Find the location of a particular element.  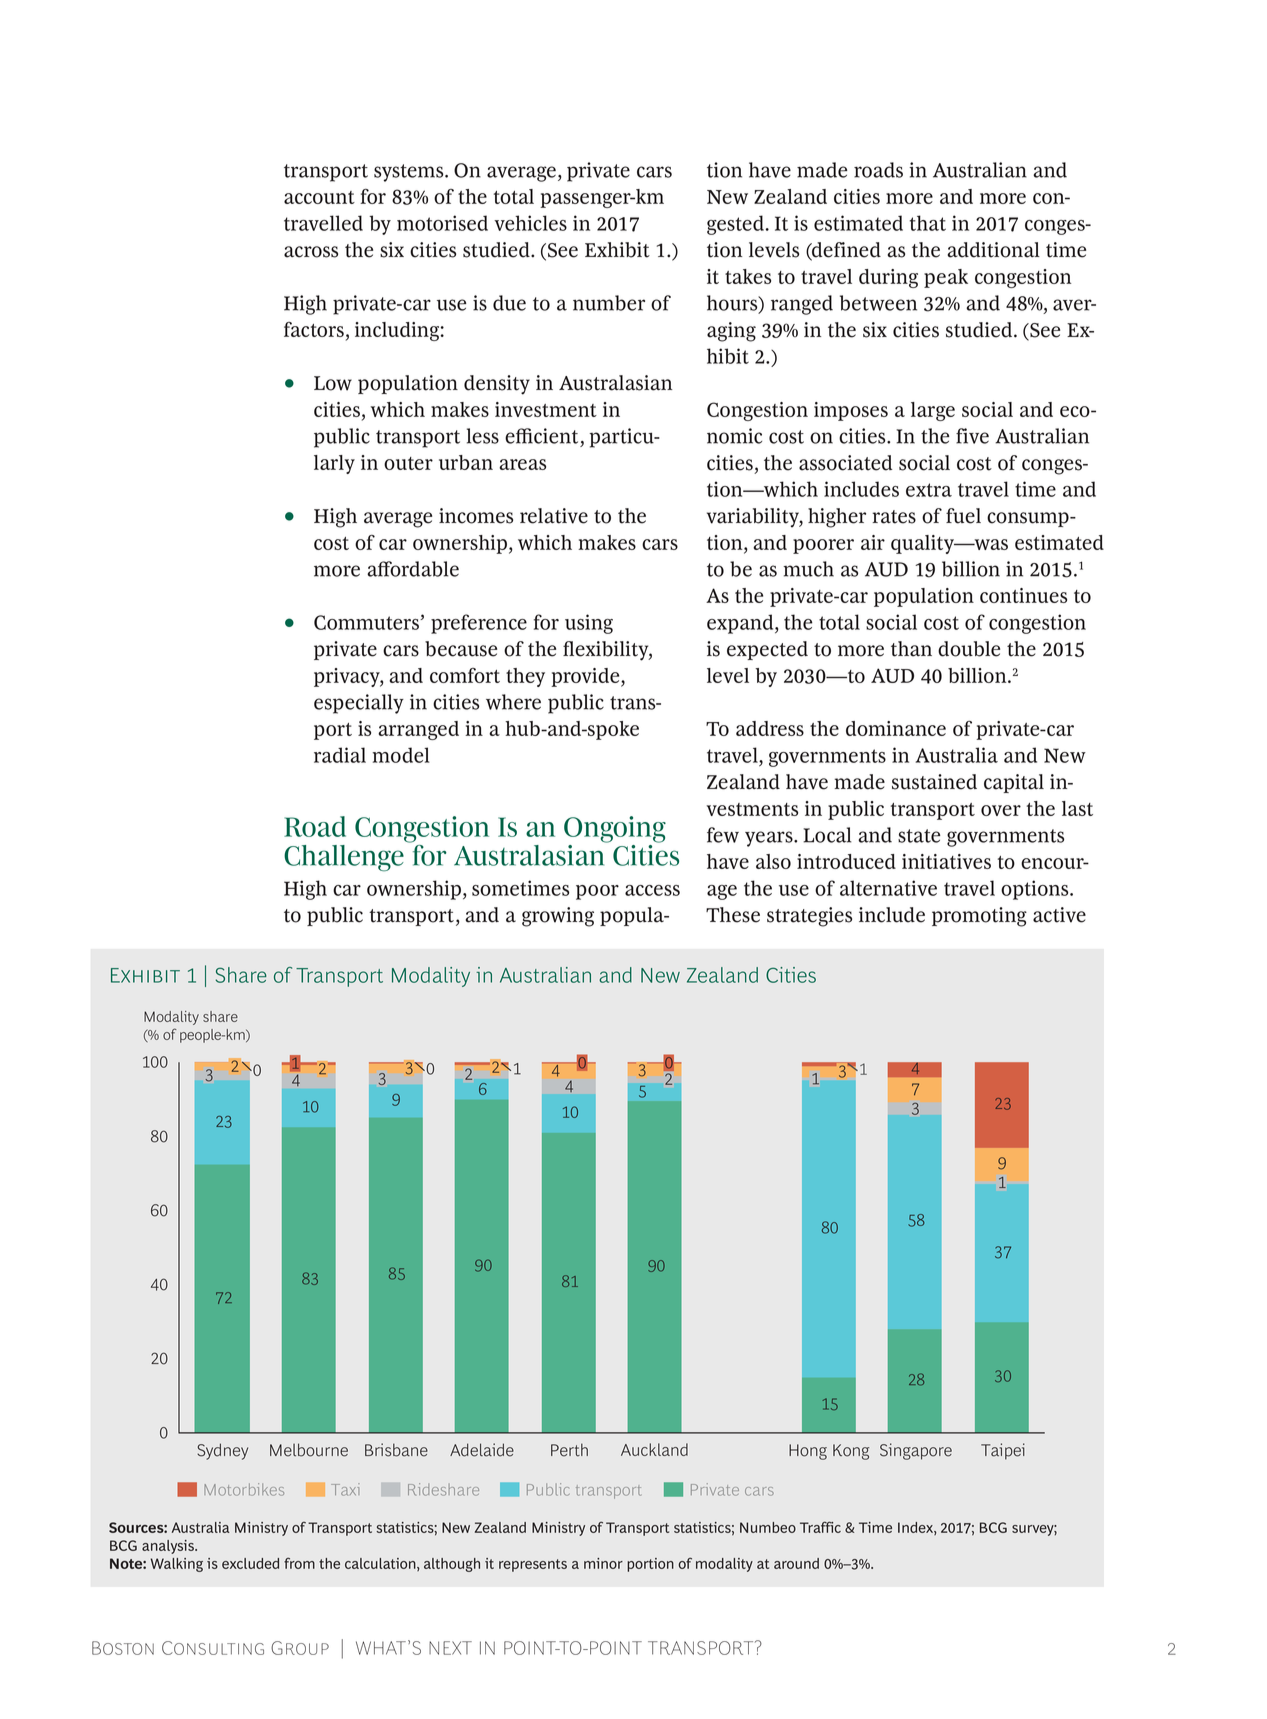

Challenge is located at coordinates (344, 858).
